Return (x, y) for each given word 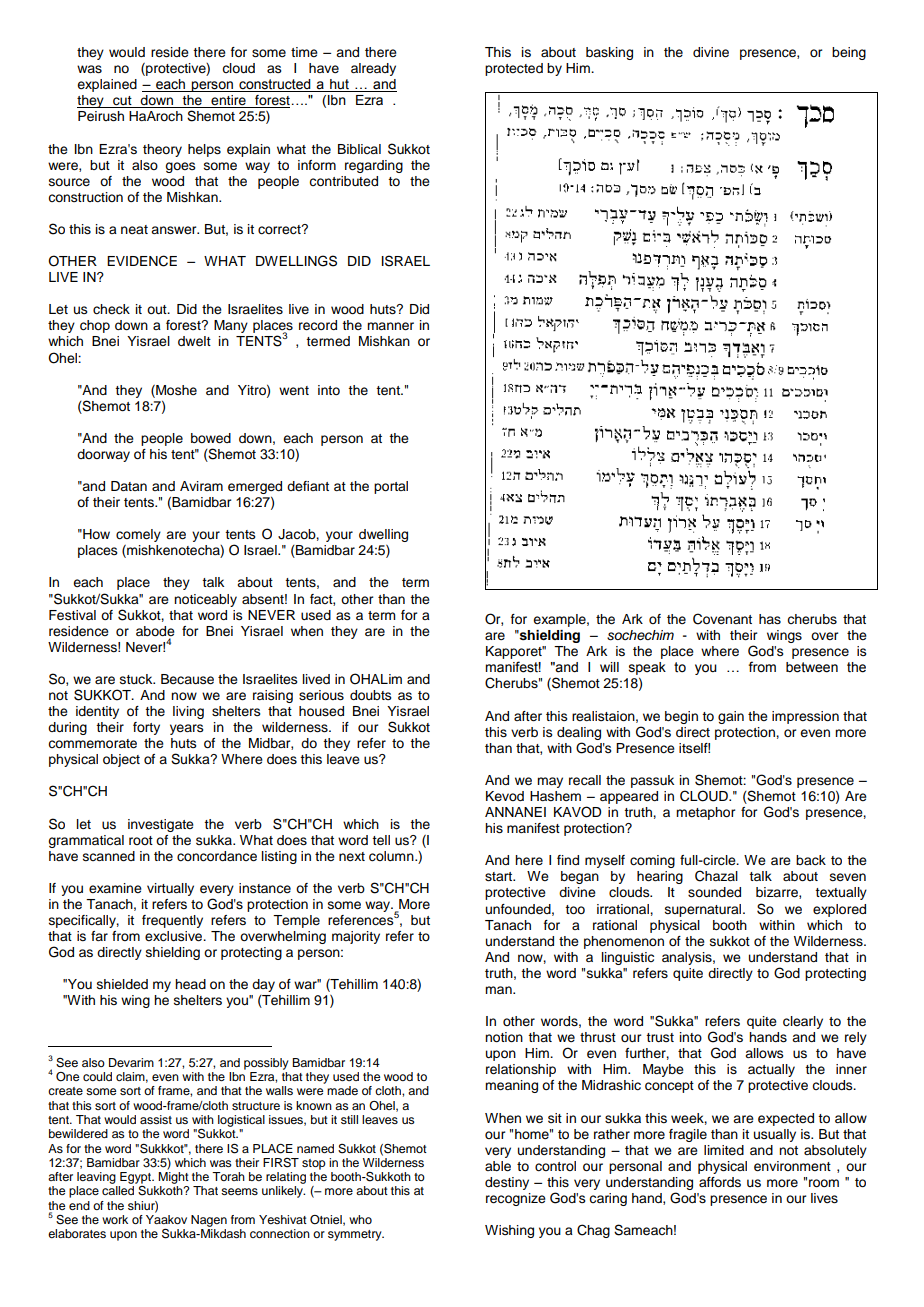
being (849, 53)
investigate (161, 825)
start (500, 877)
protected (514, 69)
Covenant (722, 619)
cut (122, 102)
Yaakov (166, 1218)
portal (391, 487)
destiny (507, 1183)
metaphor (705, 813)
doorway (103, 455)
